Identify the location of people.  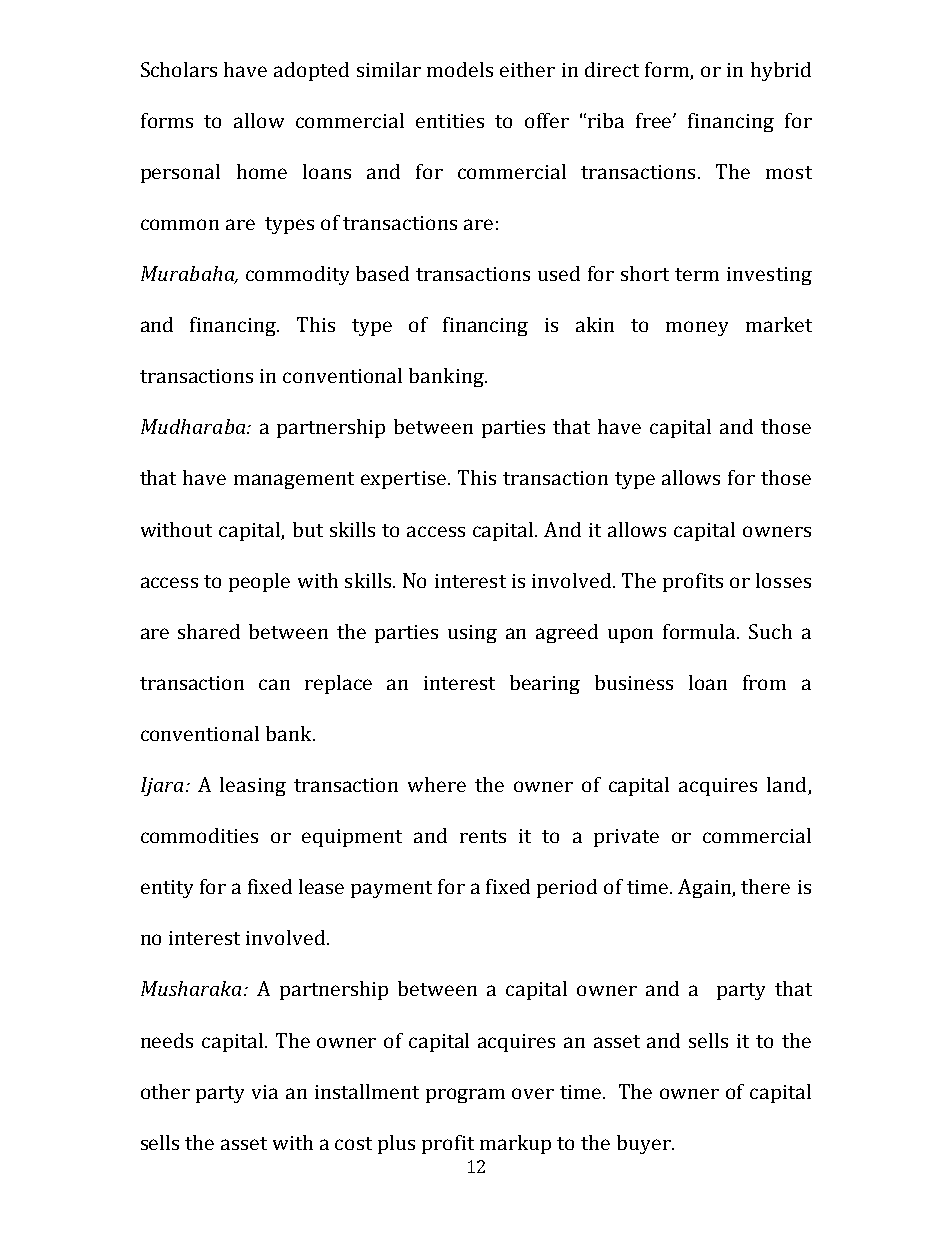
(259, 582).
